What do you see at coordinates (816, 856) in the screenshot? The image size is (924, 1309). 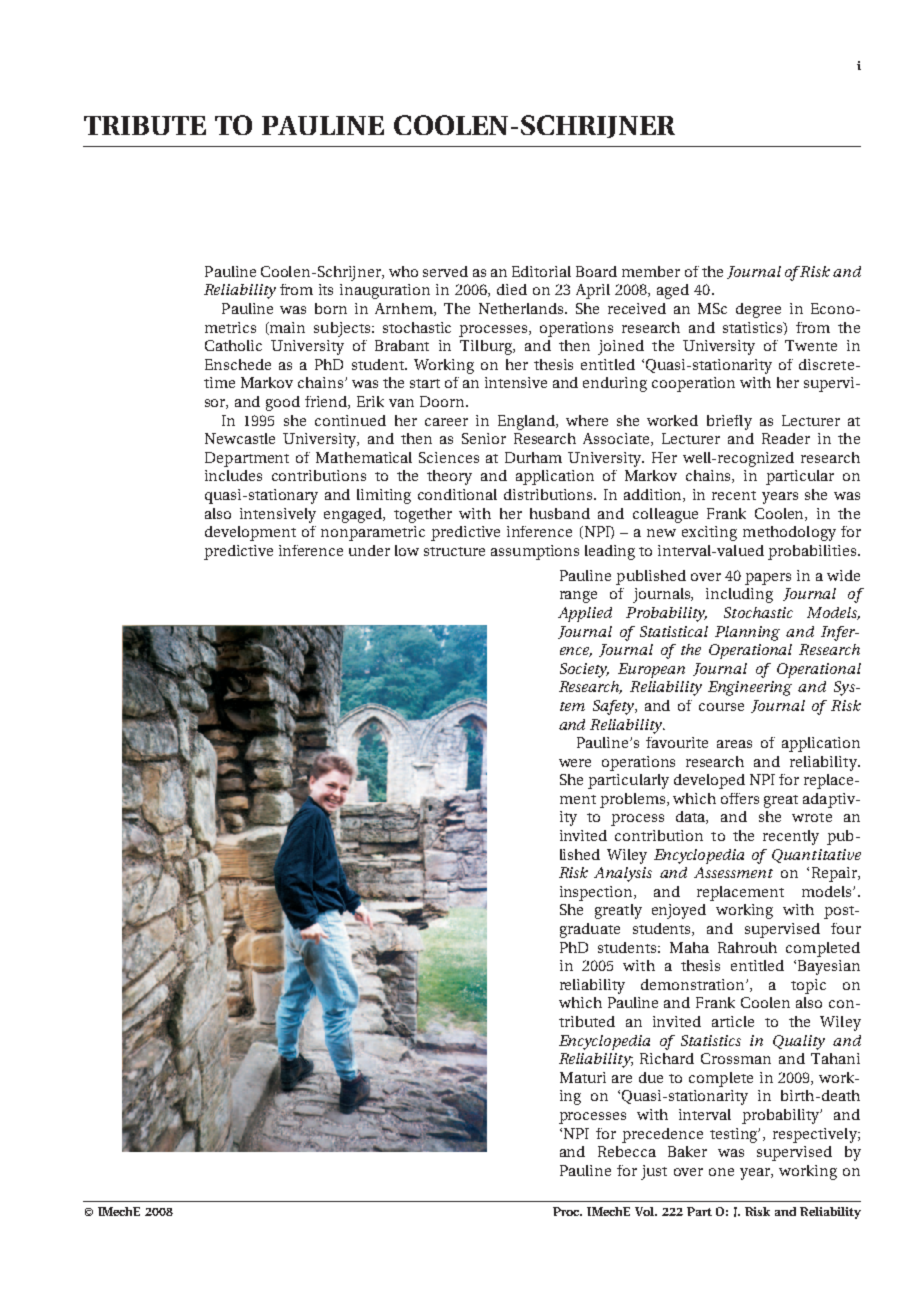 I see `Quantitative` at bounding box center [816, 856].
